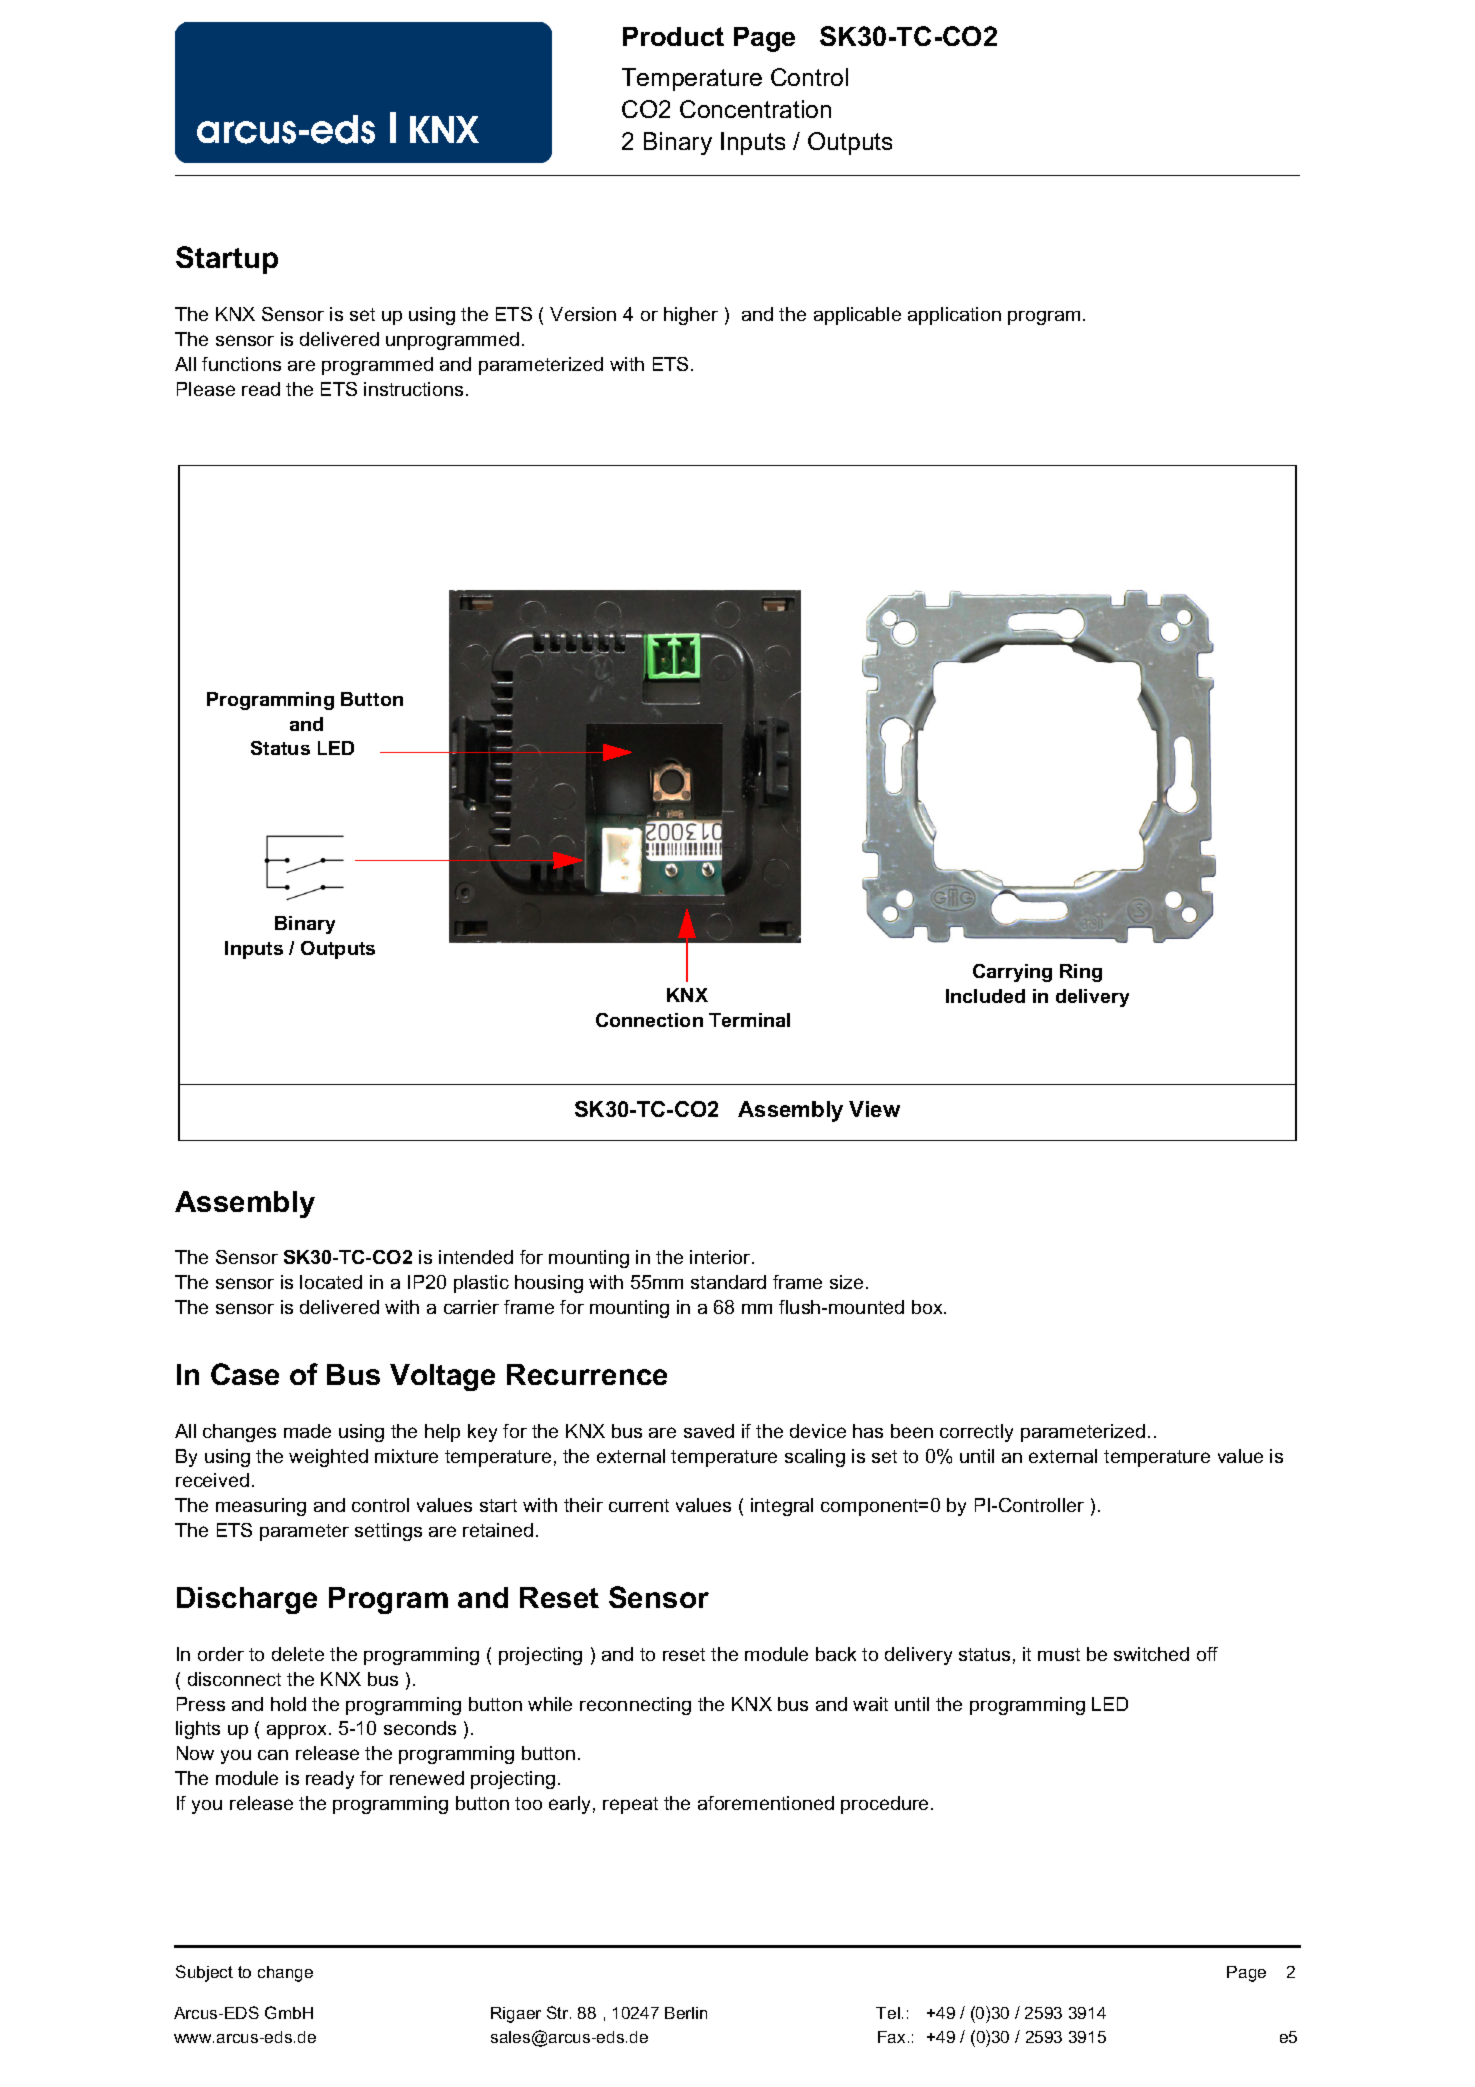 The height and width of the screenshot is (2087, 1475). Describe the element at coordinates (331, 1282) in the screenshot. I see `located` at that location.
